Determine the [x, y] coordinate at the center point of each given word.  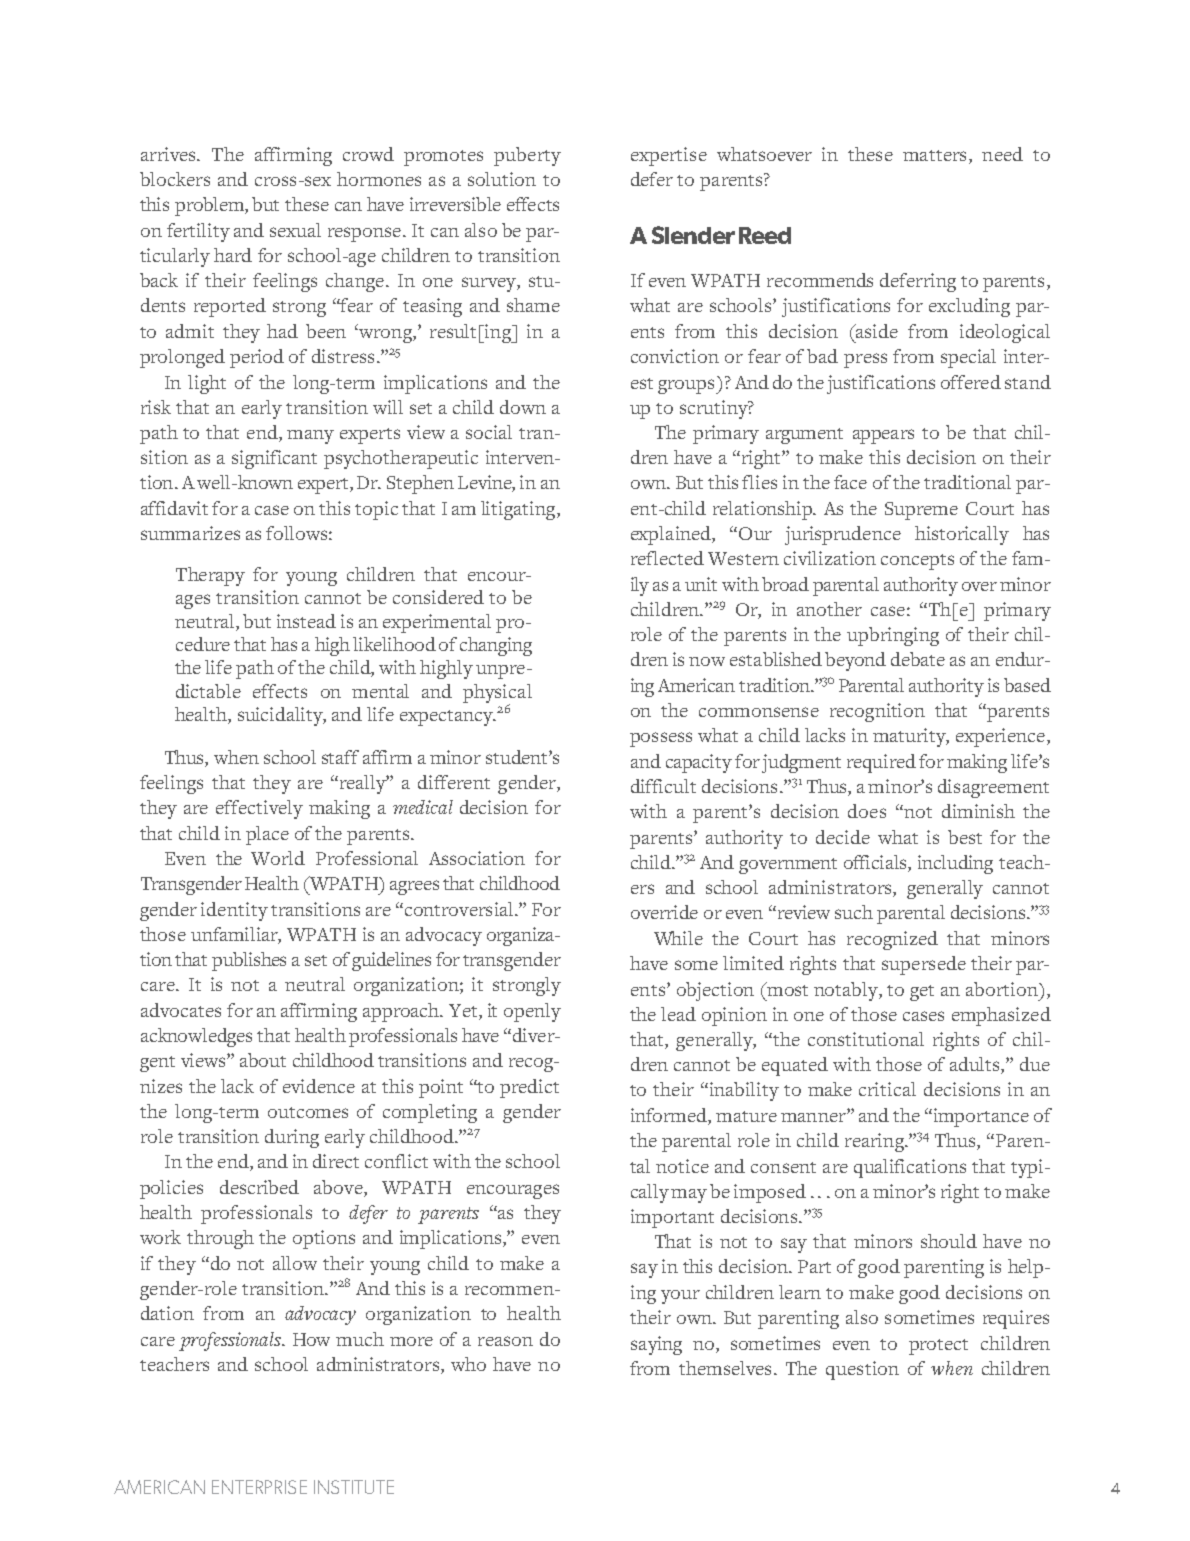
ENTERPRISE [259, 1487]
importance [980, 1117]
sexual [295, 230]
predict [529, 1088]
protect [938, 1347]
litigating [519, 510]
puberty [527, 156]
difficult [663, 786]
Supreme [921, 511]
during [292, 1138]
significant [274, 459]
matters [934, 155]
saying [656, 1345]
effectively [259, 809]
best [965, 837]
